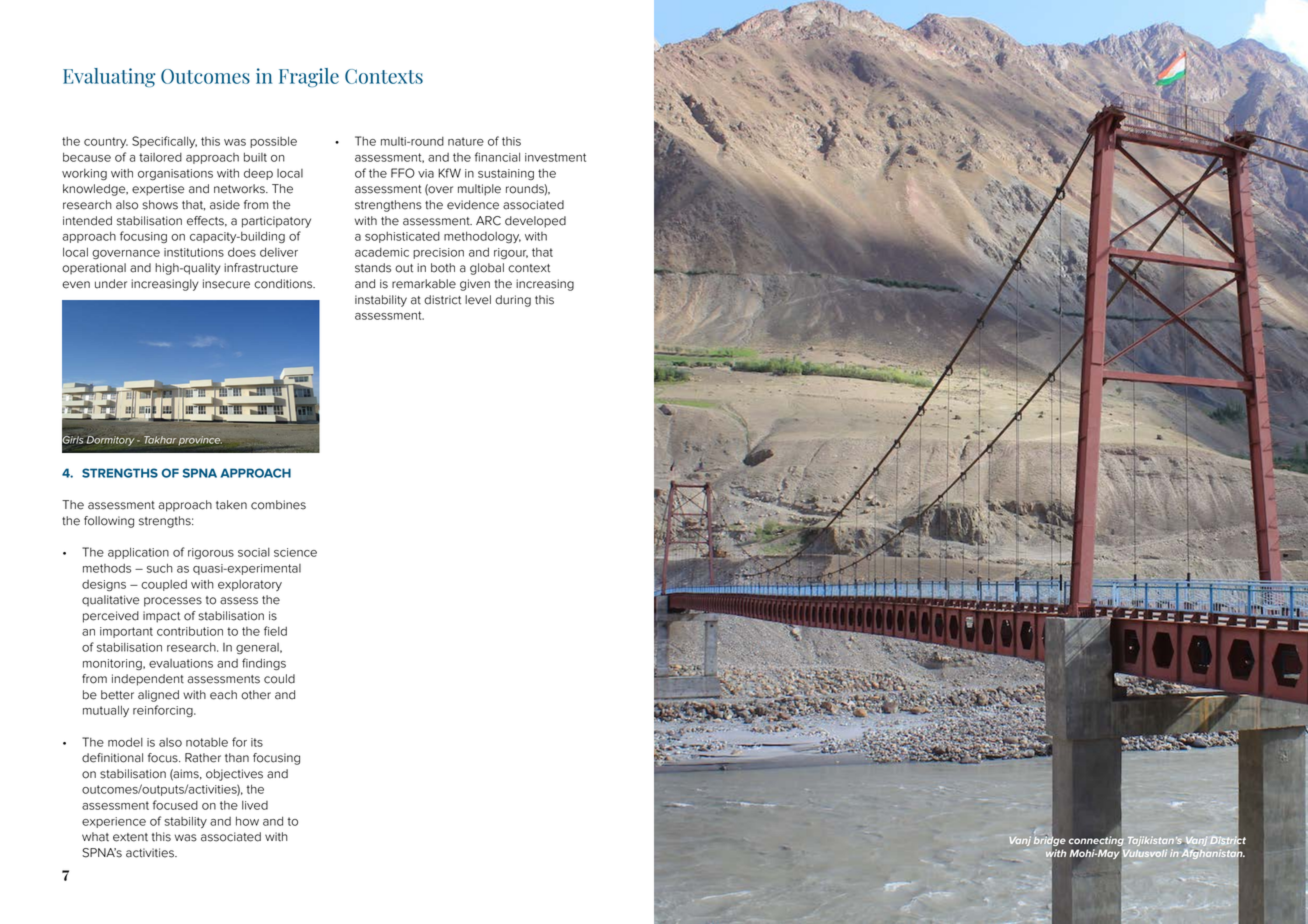 Image resolution: width=1308 pixels, height=924 pixels. Describe the element at coordinates (109, 522) in the screenshot. I see `following` at that location.
